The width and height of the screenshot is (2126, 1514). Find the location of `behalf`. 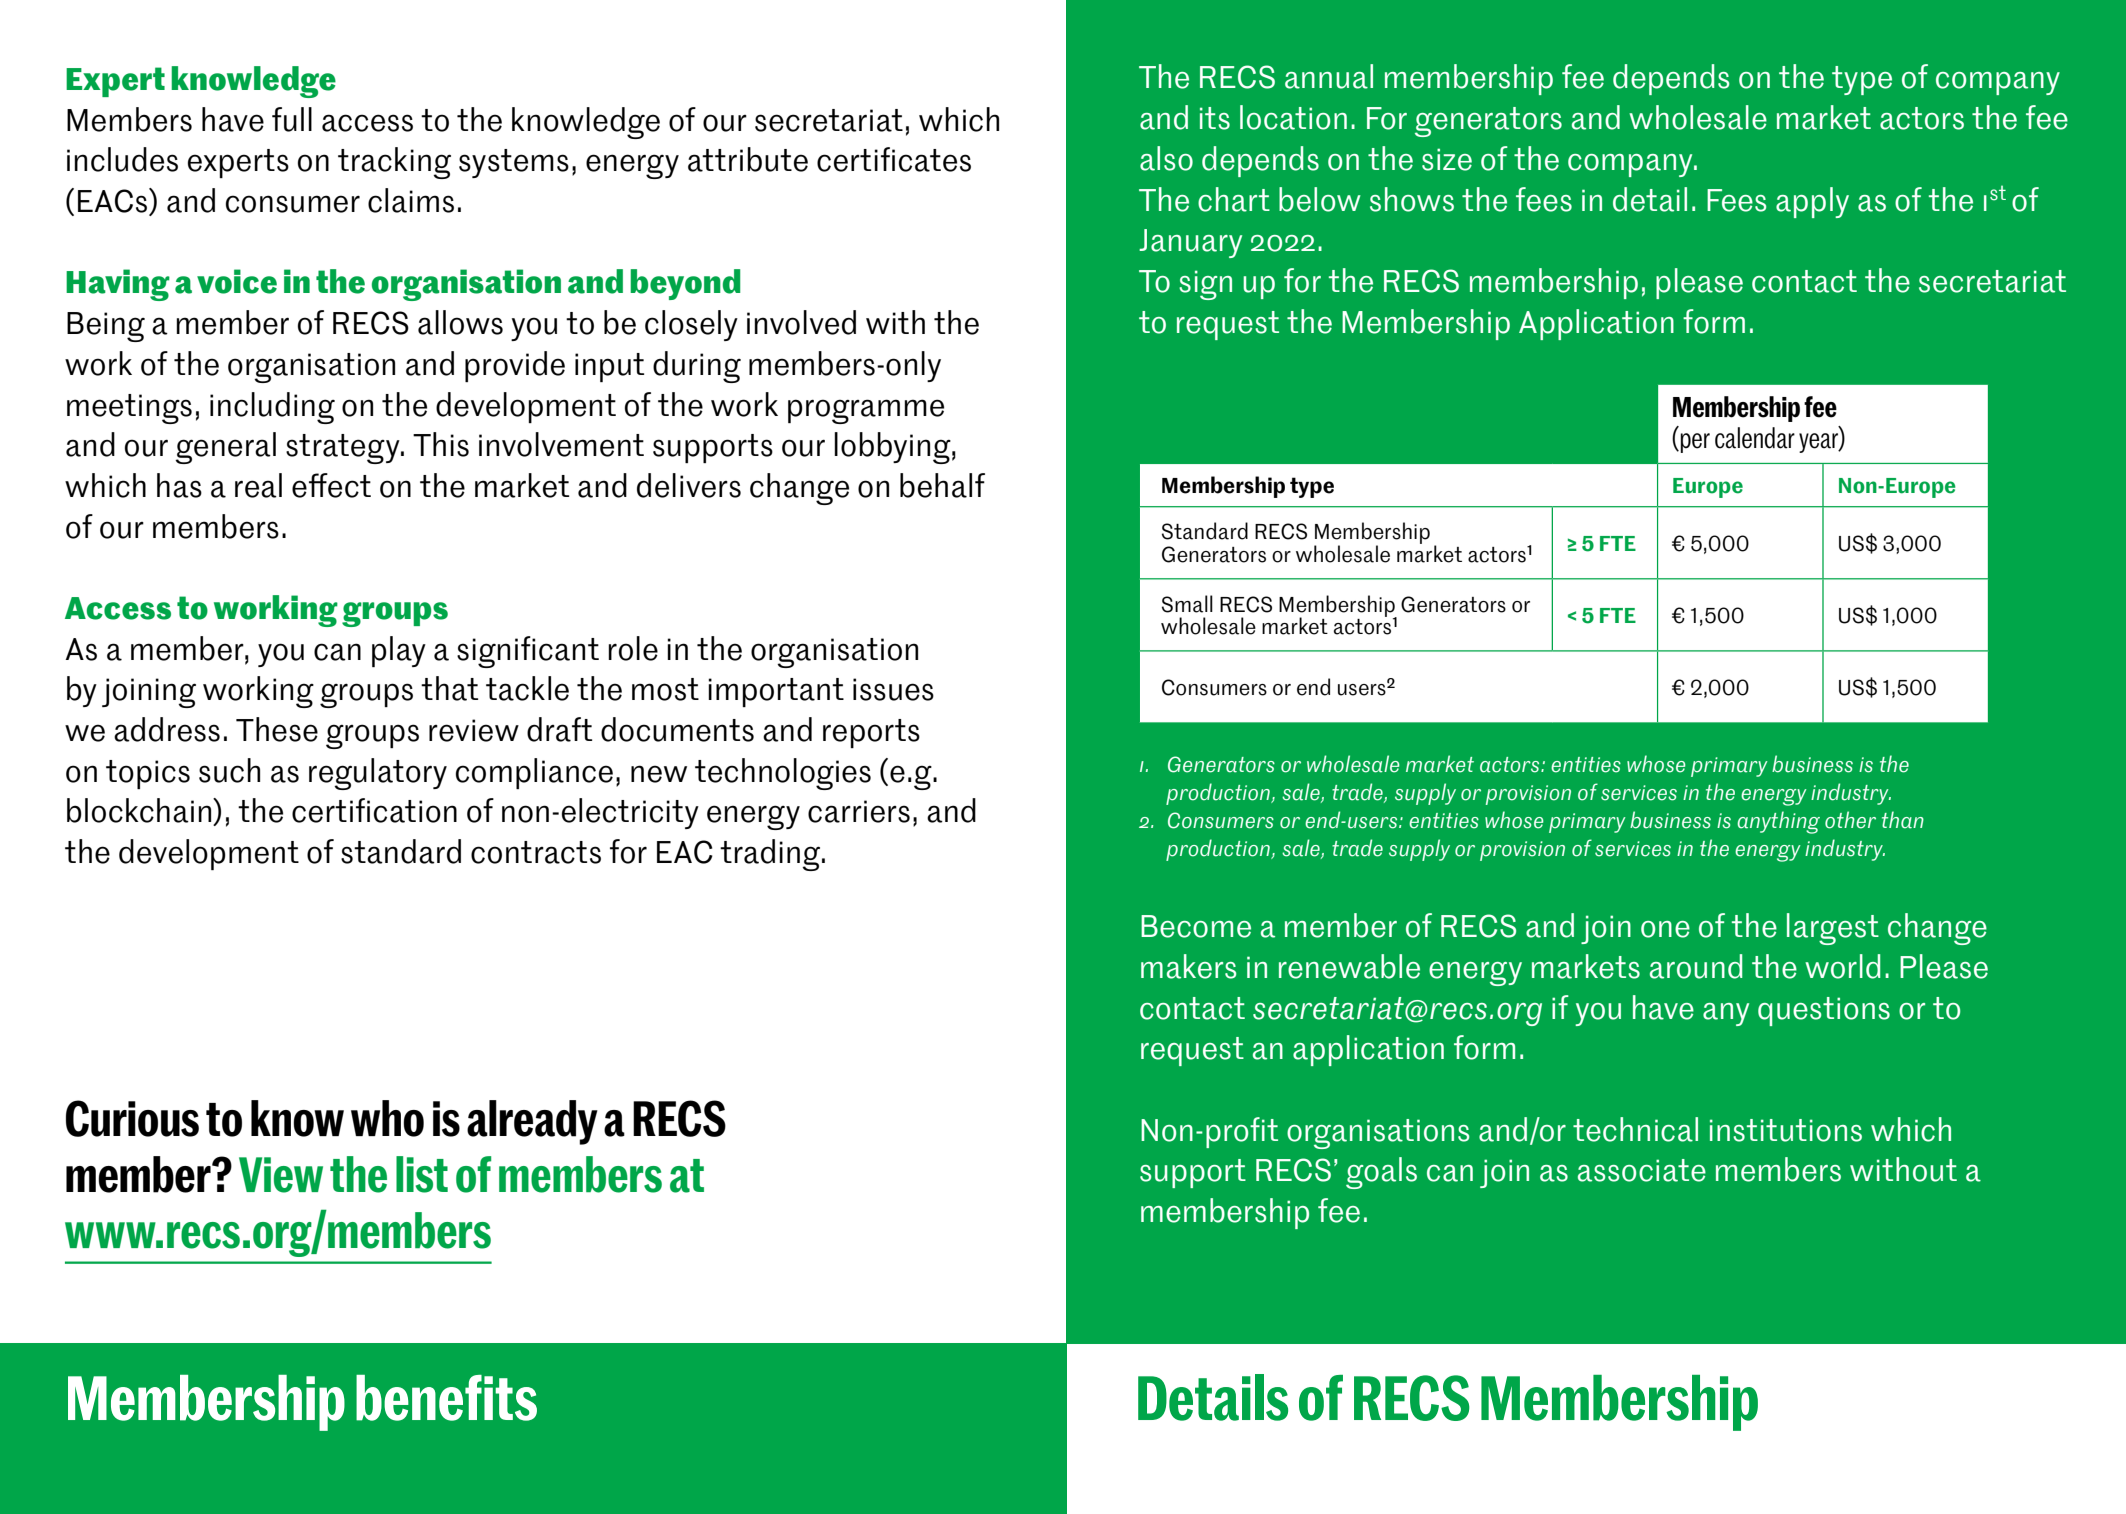

behalf is located at coordinates (942, 485).
